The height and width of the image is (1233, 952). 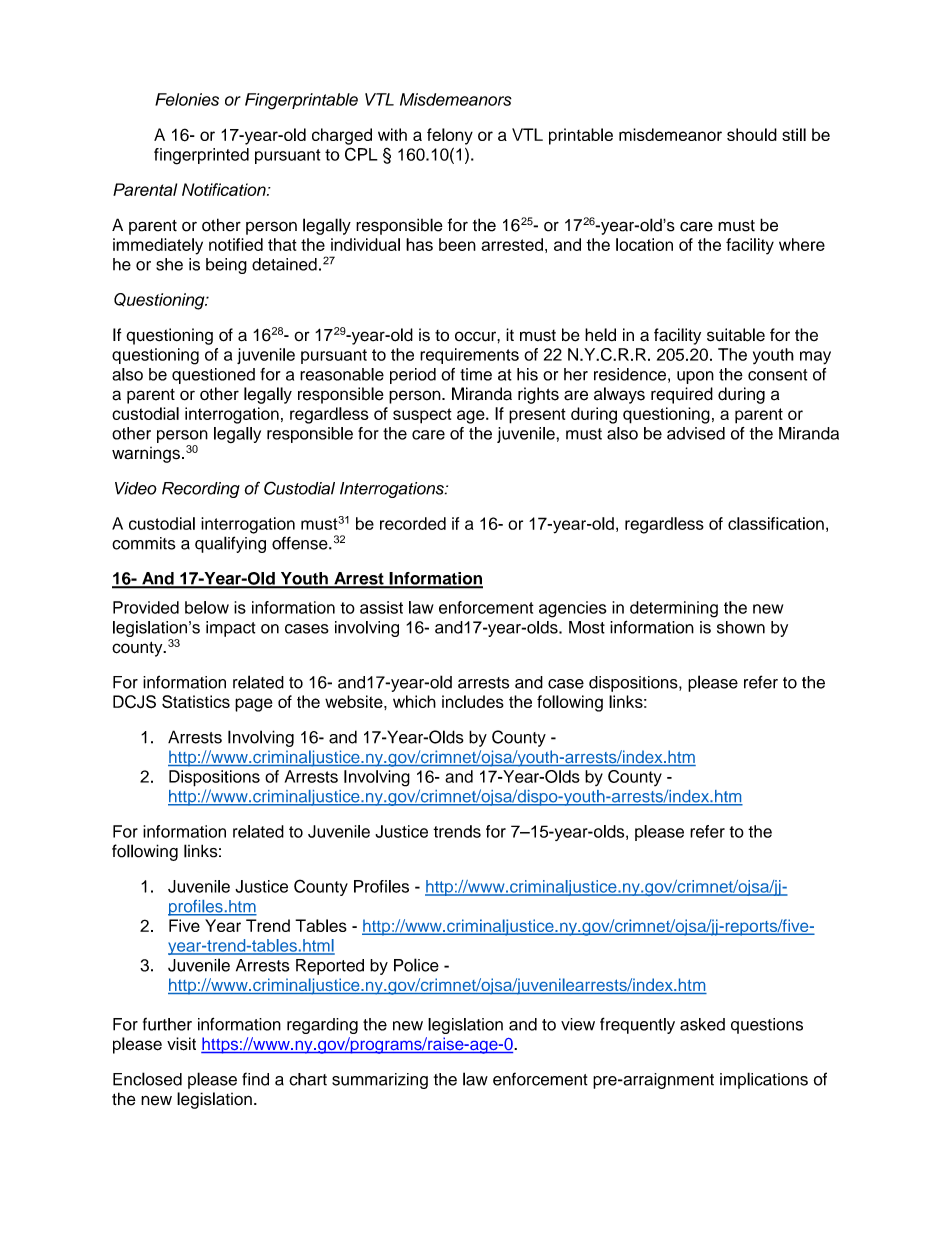 What do you see at coordinates (450, 136) in the image?
I see `felony` at bounding box center [450, 136].
